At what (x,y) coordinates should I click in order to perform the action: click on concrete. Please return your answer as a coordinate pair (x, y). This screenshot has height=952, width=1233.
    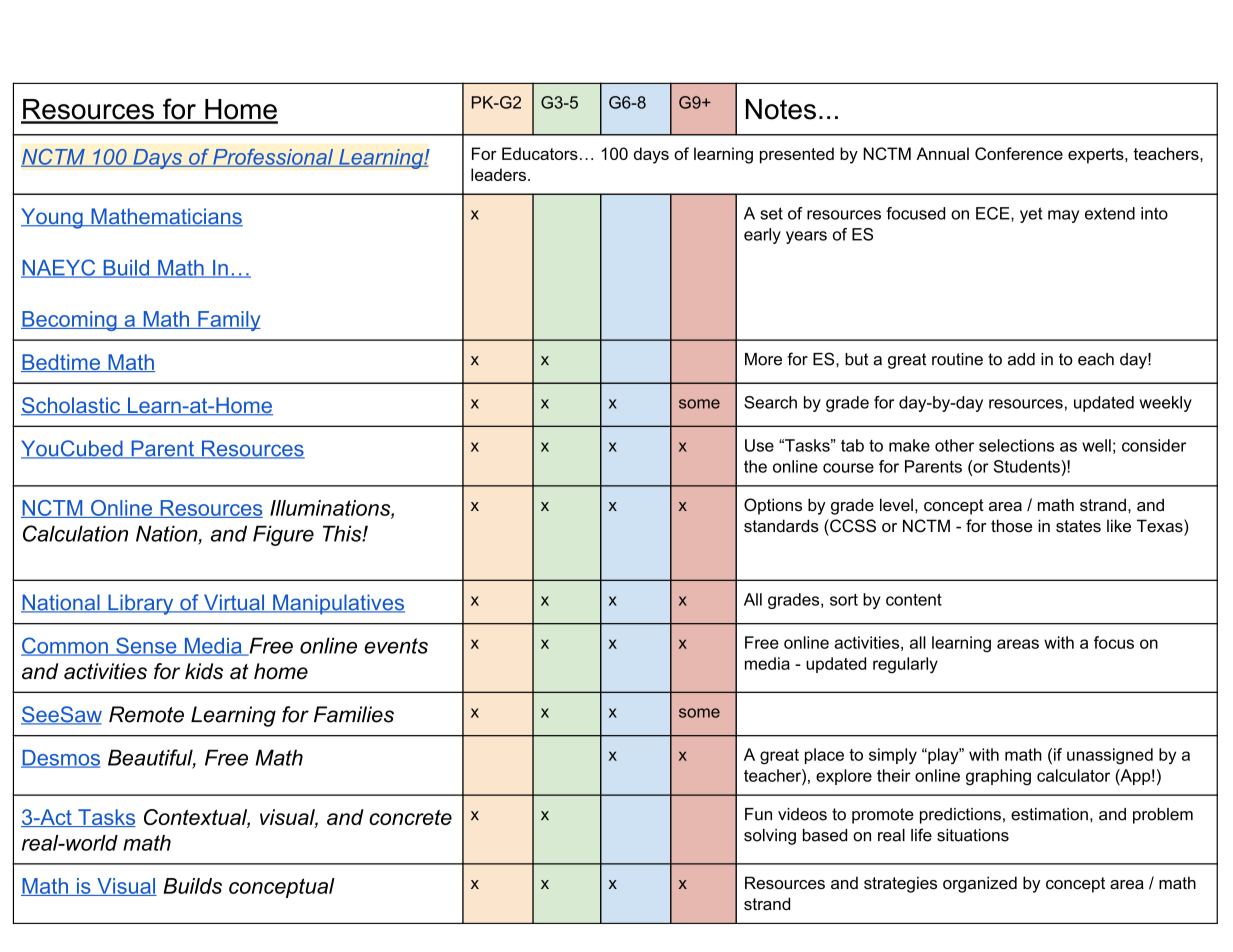
    Looking at the image, I should click on (410, 817).
